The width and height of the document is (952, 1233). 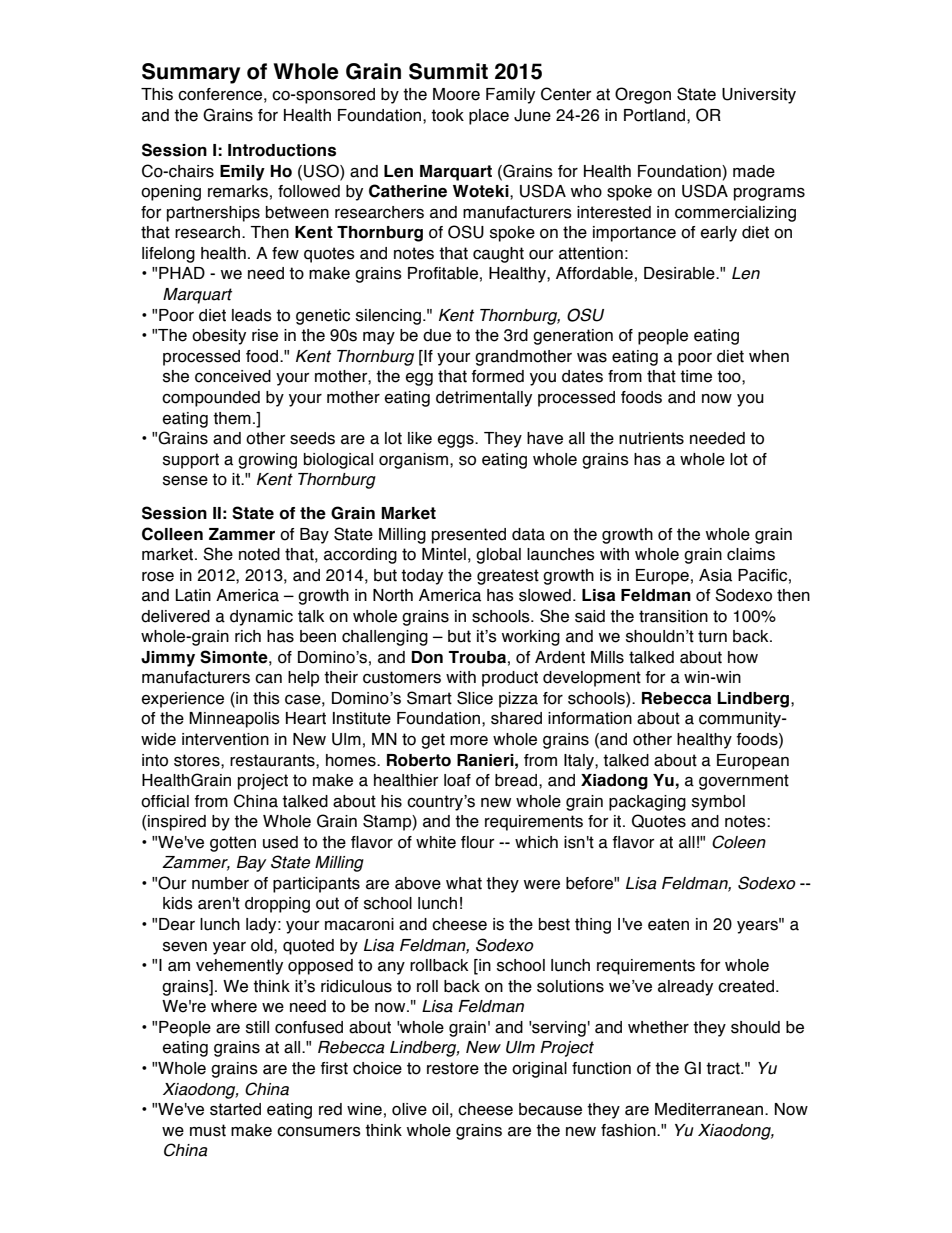 What do you see at coordinates (656, 115) in the document?
I see `Portland` at bounding box center [656, 115].
